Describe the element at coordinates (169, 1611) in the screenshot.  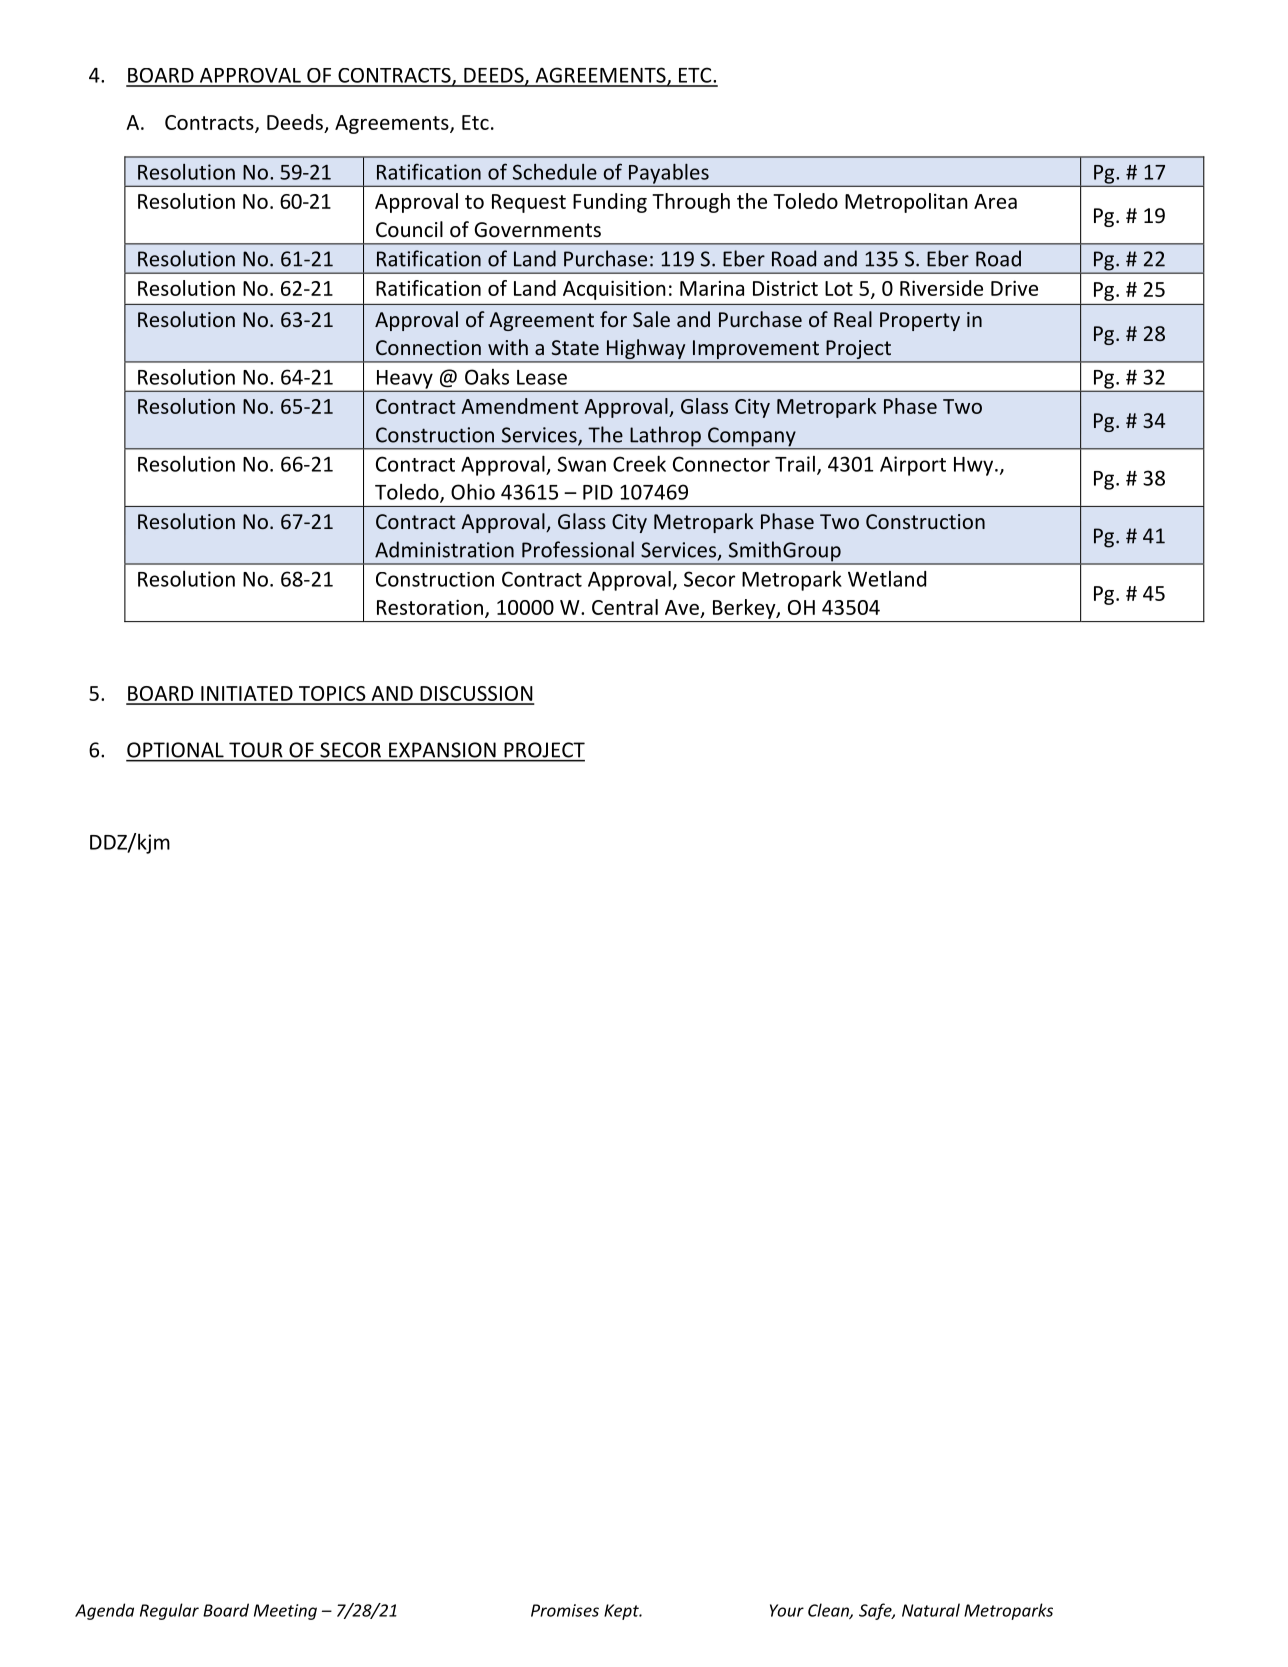
I see `Regular` at that location.
